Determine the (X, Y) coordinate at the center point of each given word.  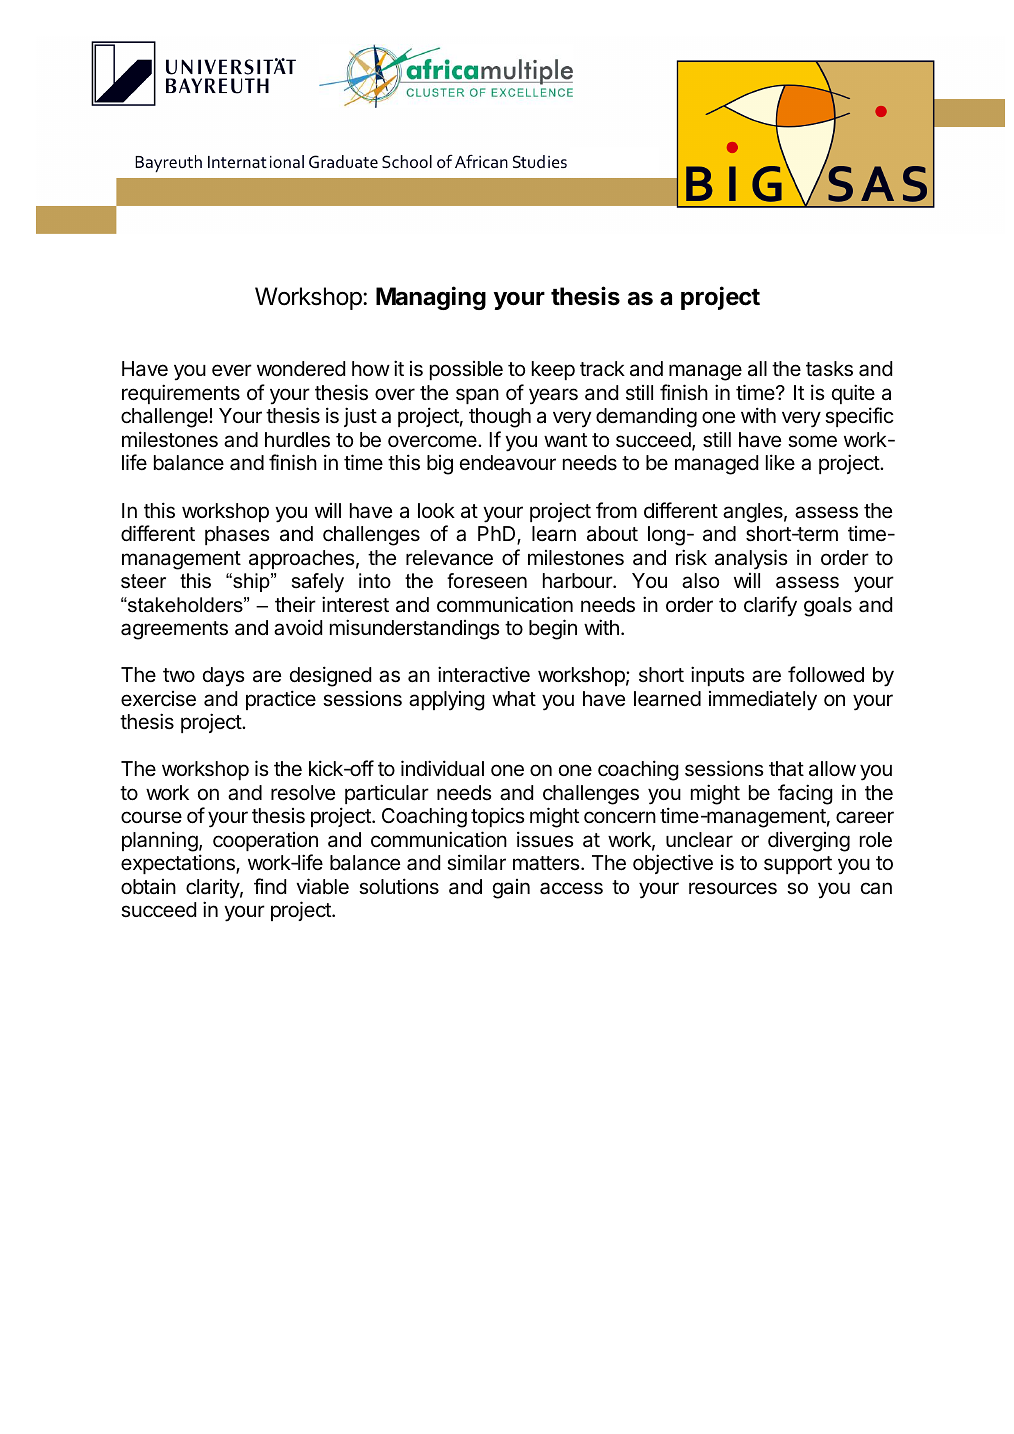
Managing (431, 298)
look (436, 510)
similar (476, 862)
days (224, 677)
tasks (829, 369)
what (514, 699)
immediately (763, 700)
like (780, 462)
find (270, 886)
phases (237, 535)
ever (232, 370)
